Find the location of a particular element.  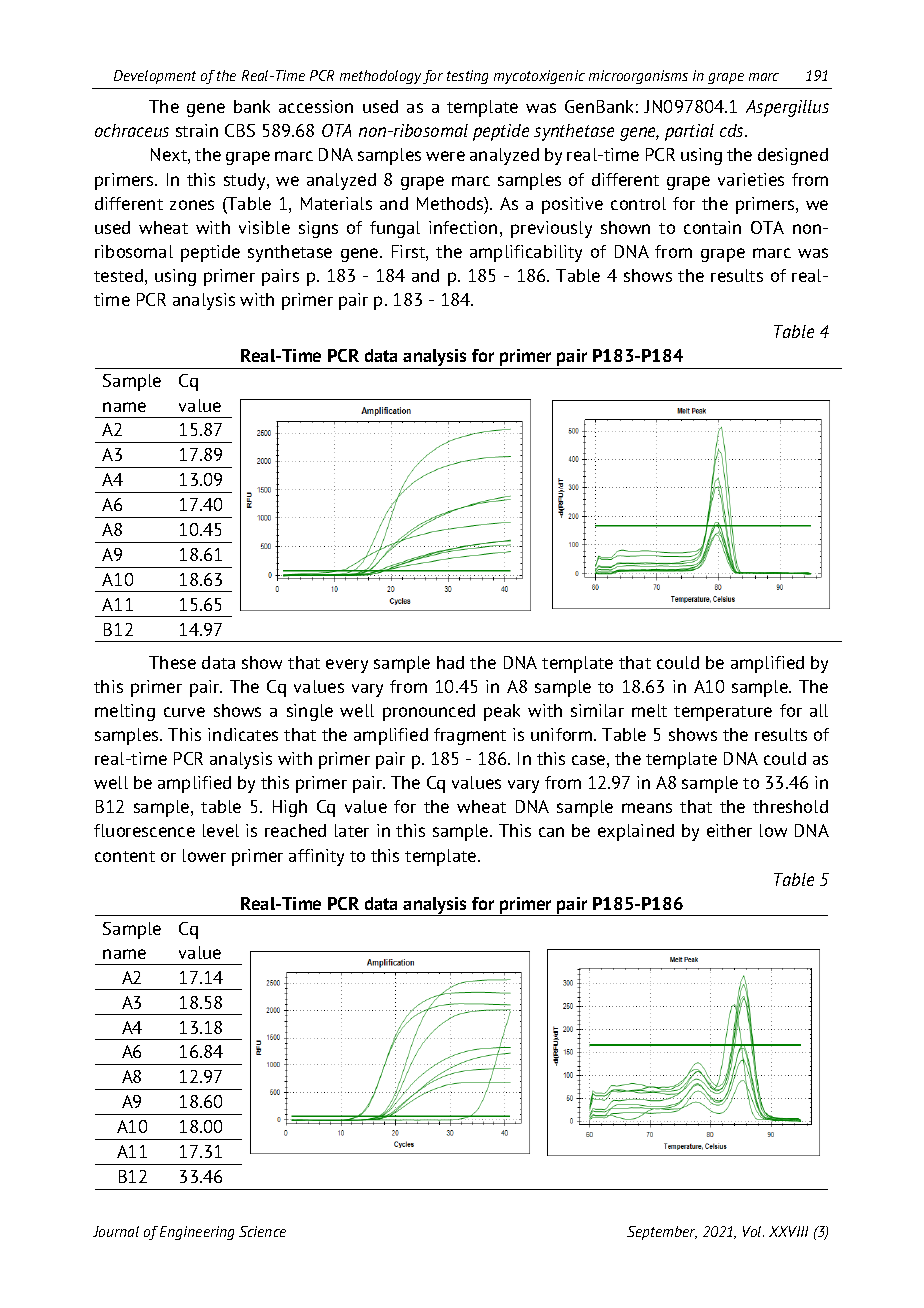

temperature is located at coordinates (723, 713).
